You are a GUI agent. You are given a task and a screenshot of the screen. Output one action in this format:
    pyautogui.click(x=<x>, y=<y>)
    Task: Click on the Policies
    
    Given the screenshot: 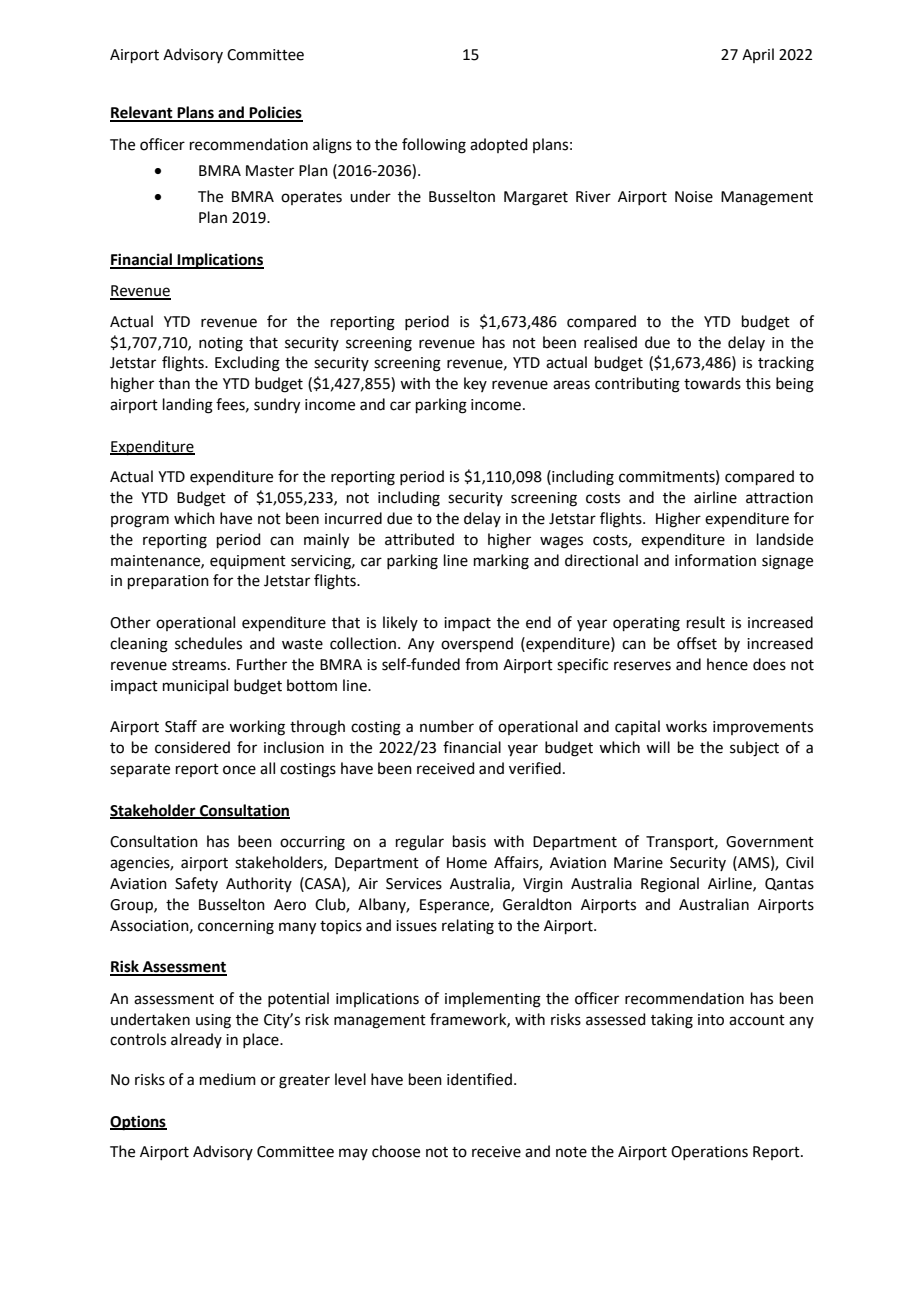 What is the action you would take?
    pyautogui.click(x=275, y=113)
